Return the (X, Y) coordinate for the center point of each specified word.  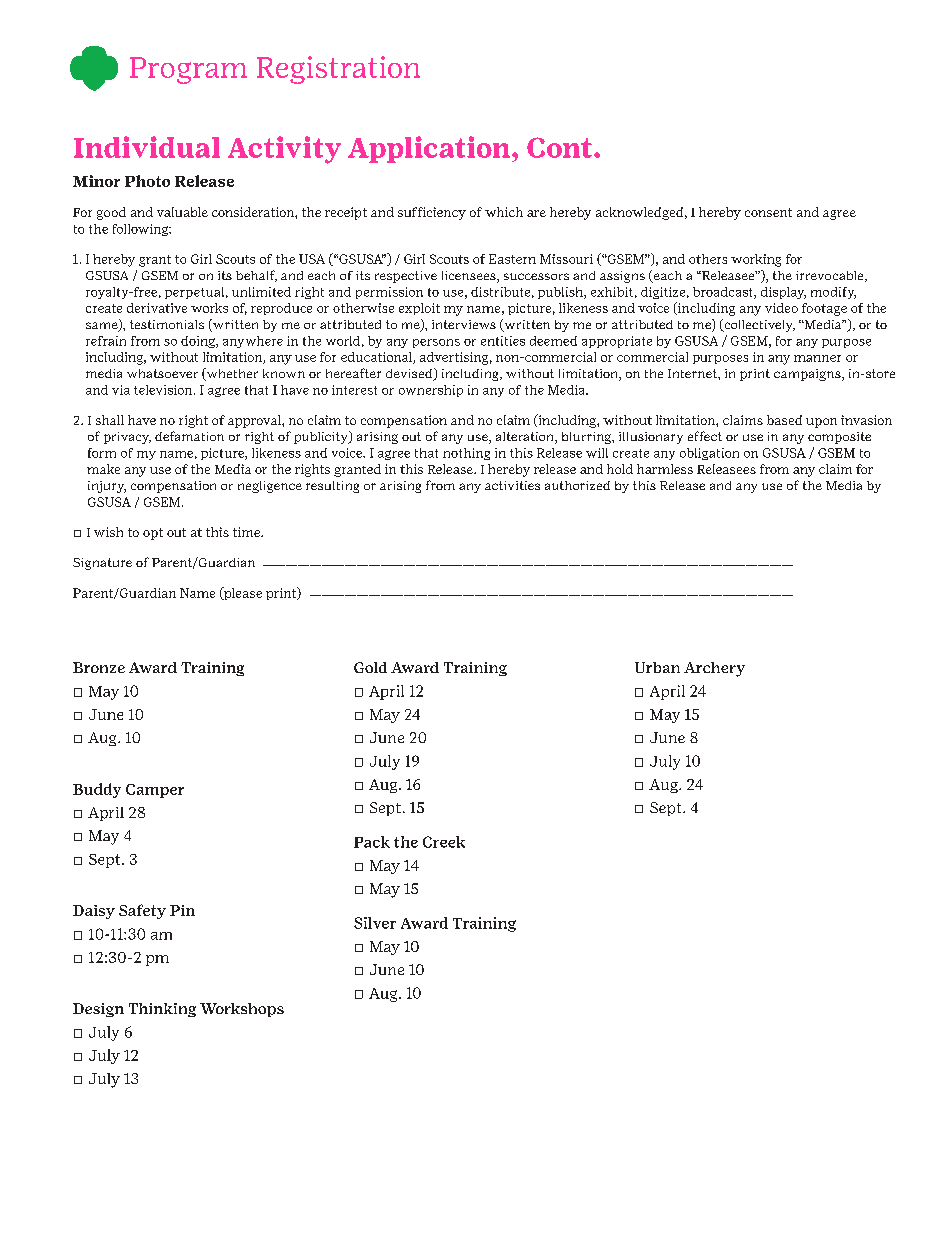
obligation (709, 454)
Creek (444, 842)
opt (153, 534)
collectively (758, 325)
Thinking (162, 1010)
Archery (714, 669)
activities (512, 485)
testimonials (167, 324)
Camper (155, 791)
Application (430, 149)
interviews (464, 324)
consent (768, 212)
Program (188, 70)
